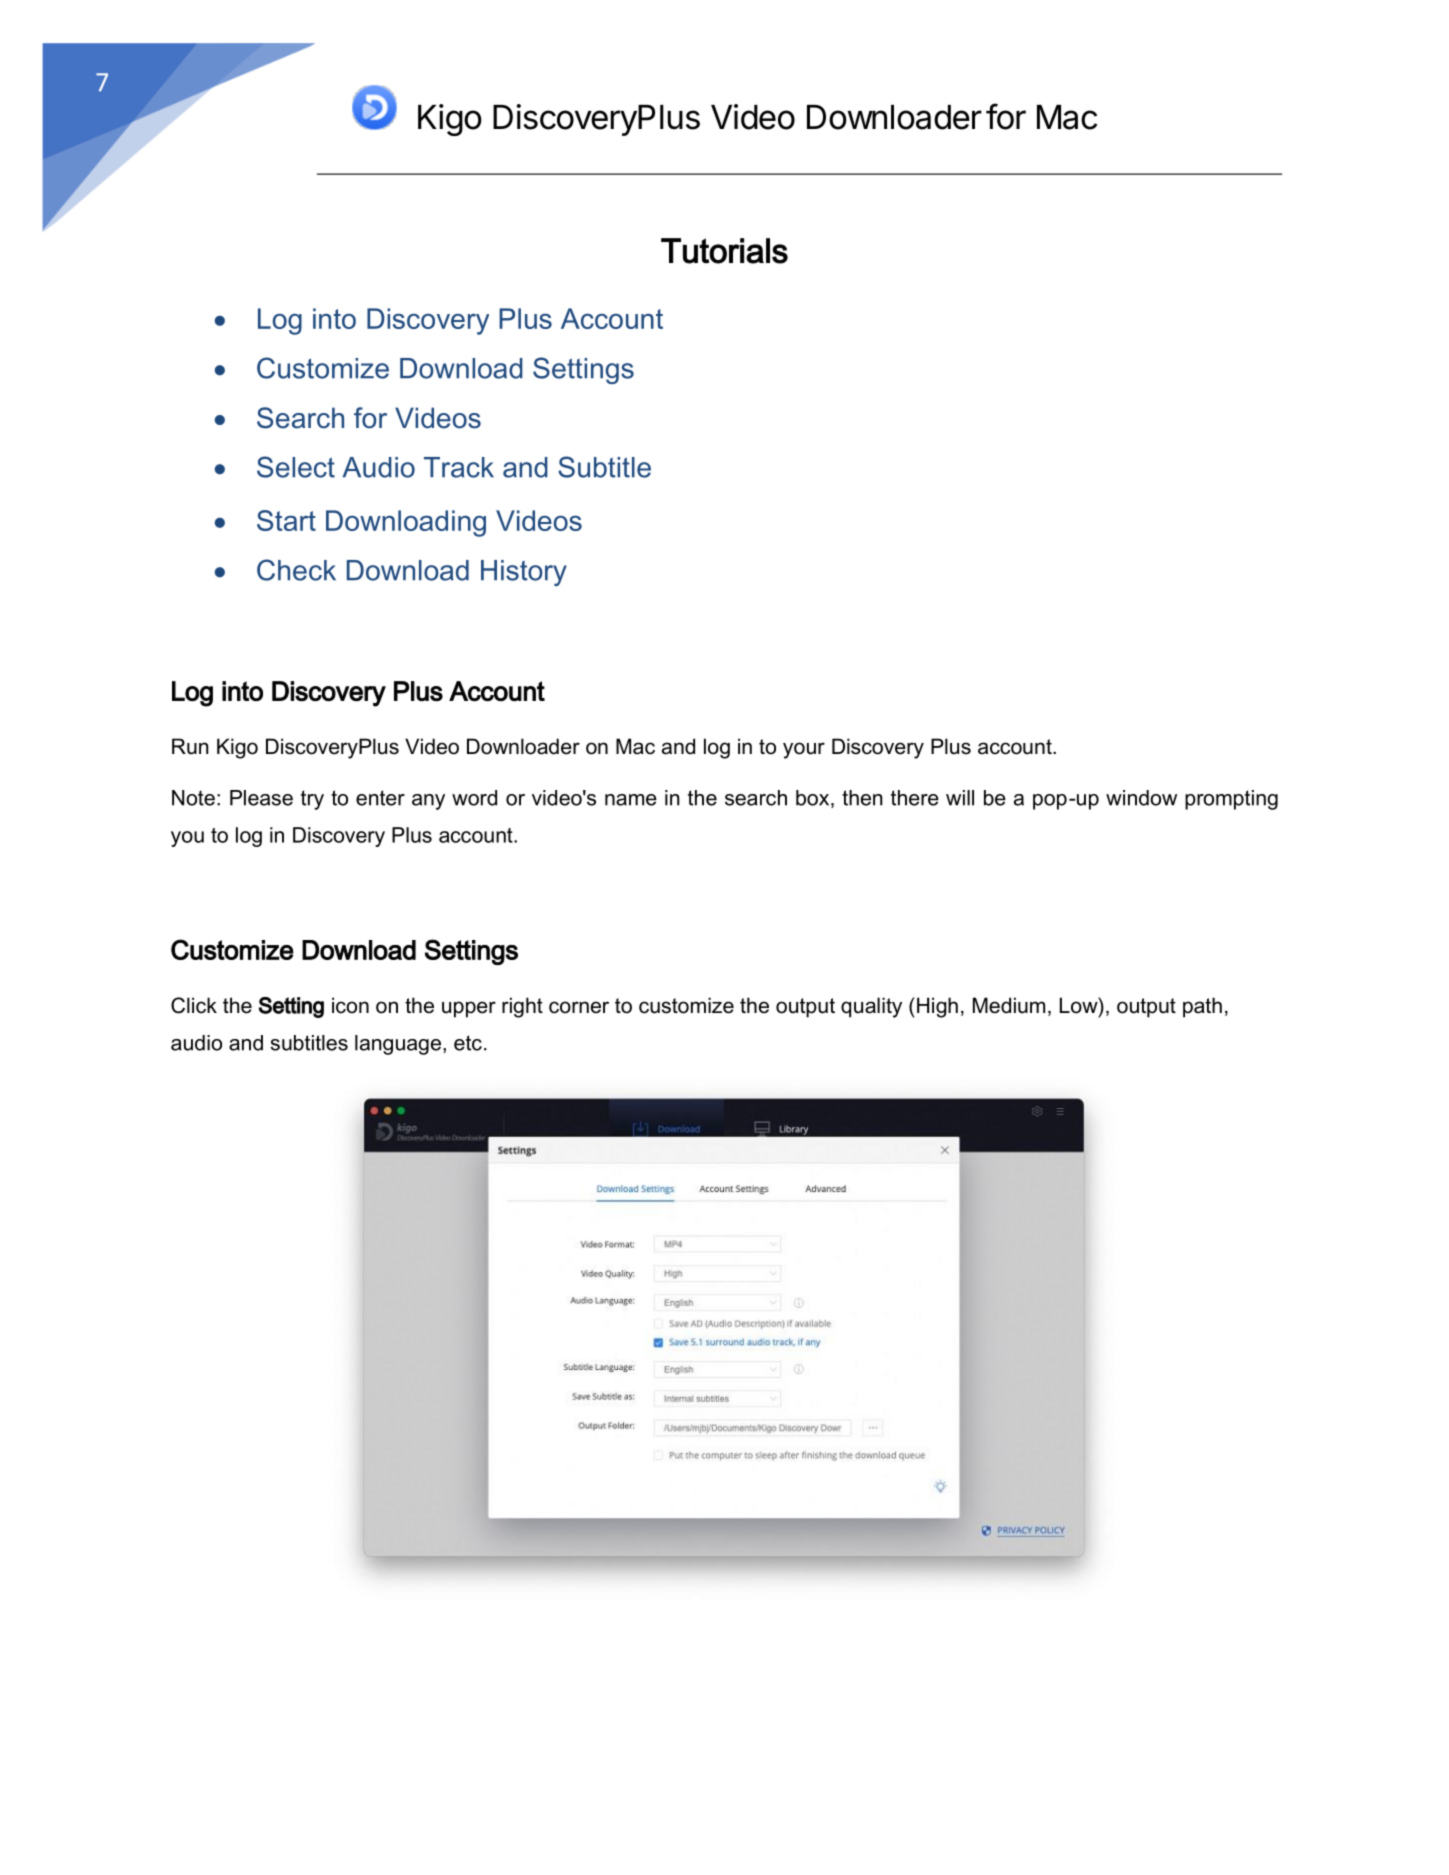  Describe the element at coordinates (296, 467) in the page. I see `Select` at that location.
